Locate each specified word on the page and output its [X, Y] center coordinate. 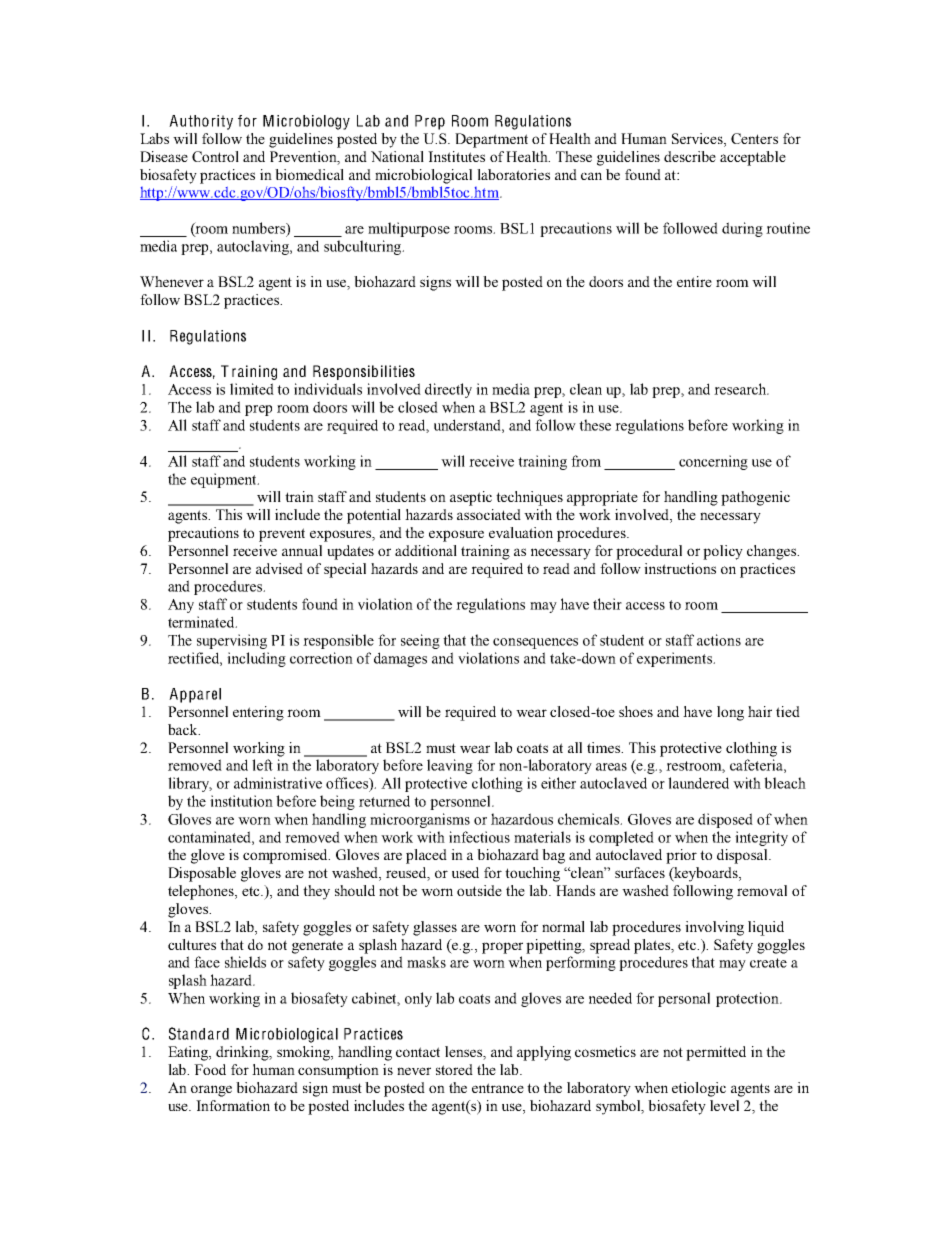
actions [719, 640]
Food [210, 1069]
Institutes [456, 156]
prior [681, 856]
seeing [420, 641]
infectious [479, 837]
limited [252, 389]
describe [690, 156]
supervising [232, 641]
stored [454, 1069]
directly [448, 390]
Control [215, 156]
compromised [286, 856]
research [741, 389]
